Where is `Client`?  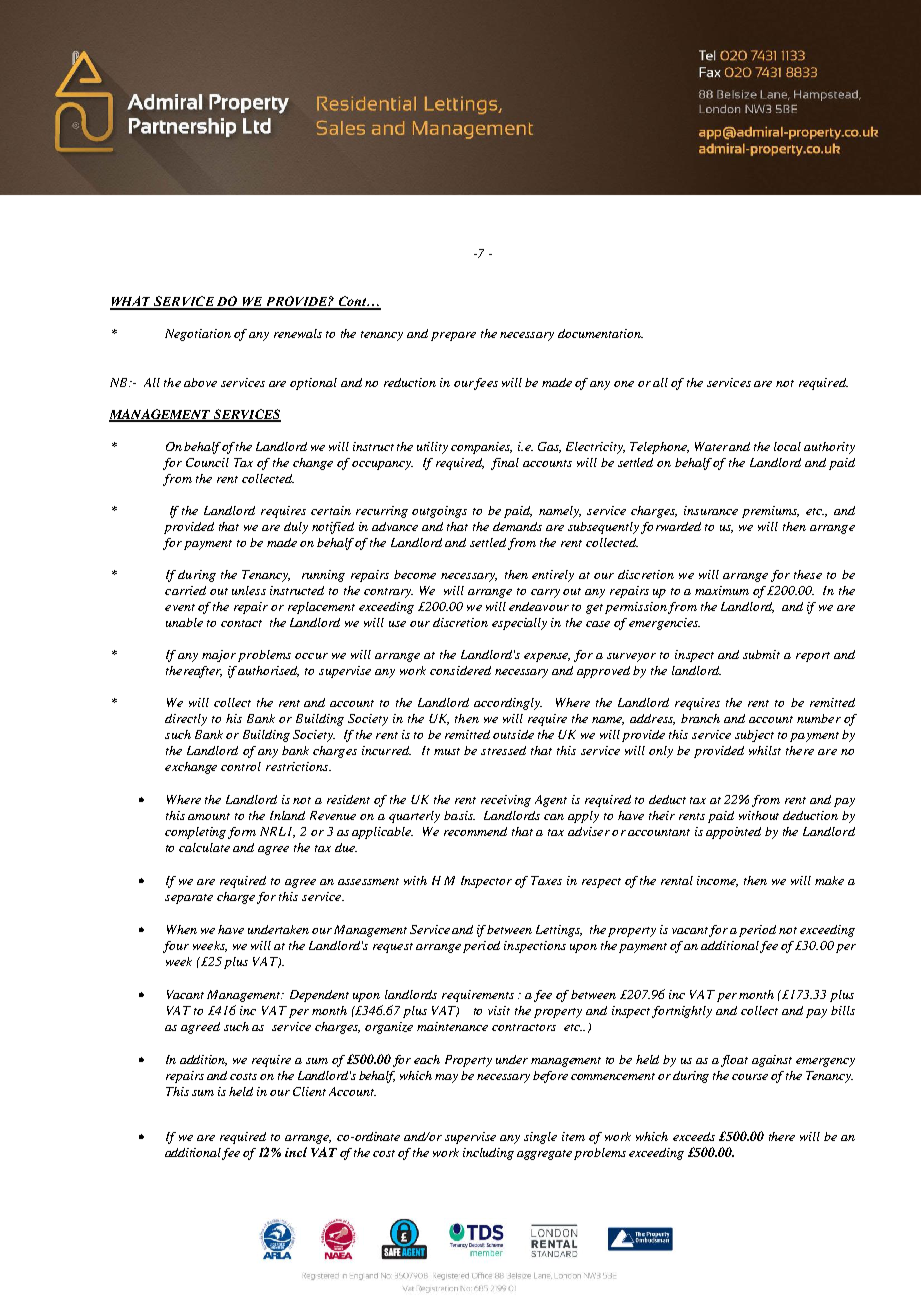
Client is located at coordinates (309, 1091).
